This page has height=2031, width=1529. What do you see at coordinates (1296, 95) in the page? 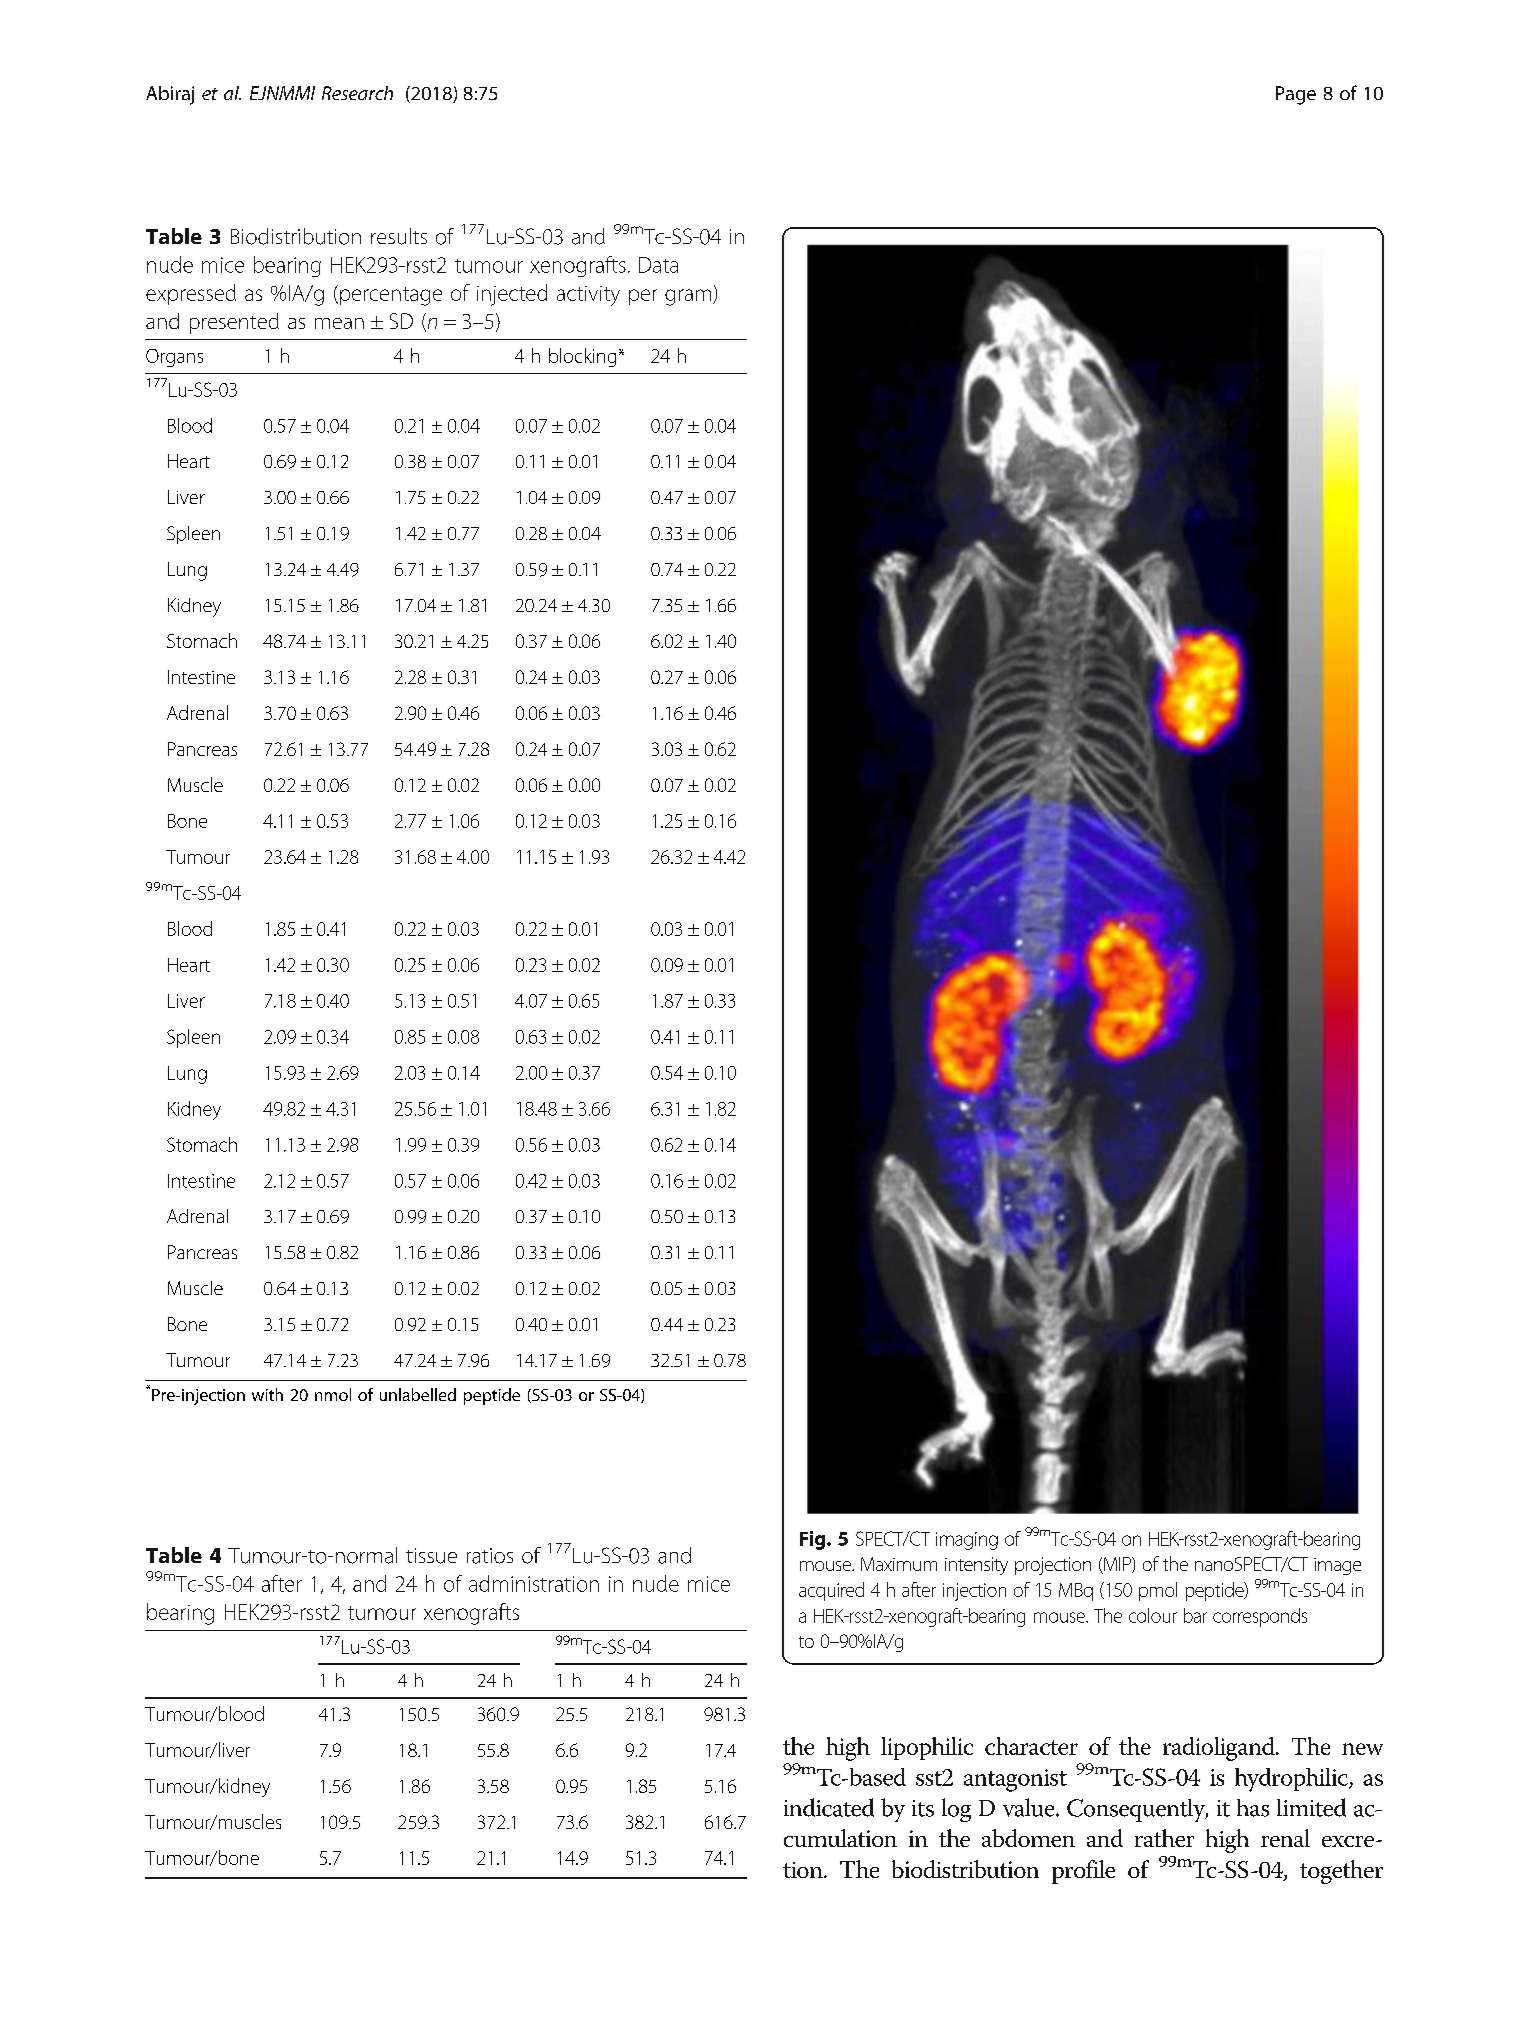
I see `Page` at bounding box center [1296, 95].
